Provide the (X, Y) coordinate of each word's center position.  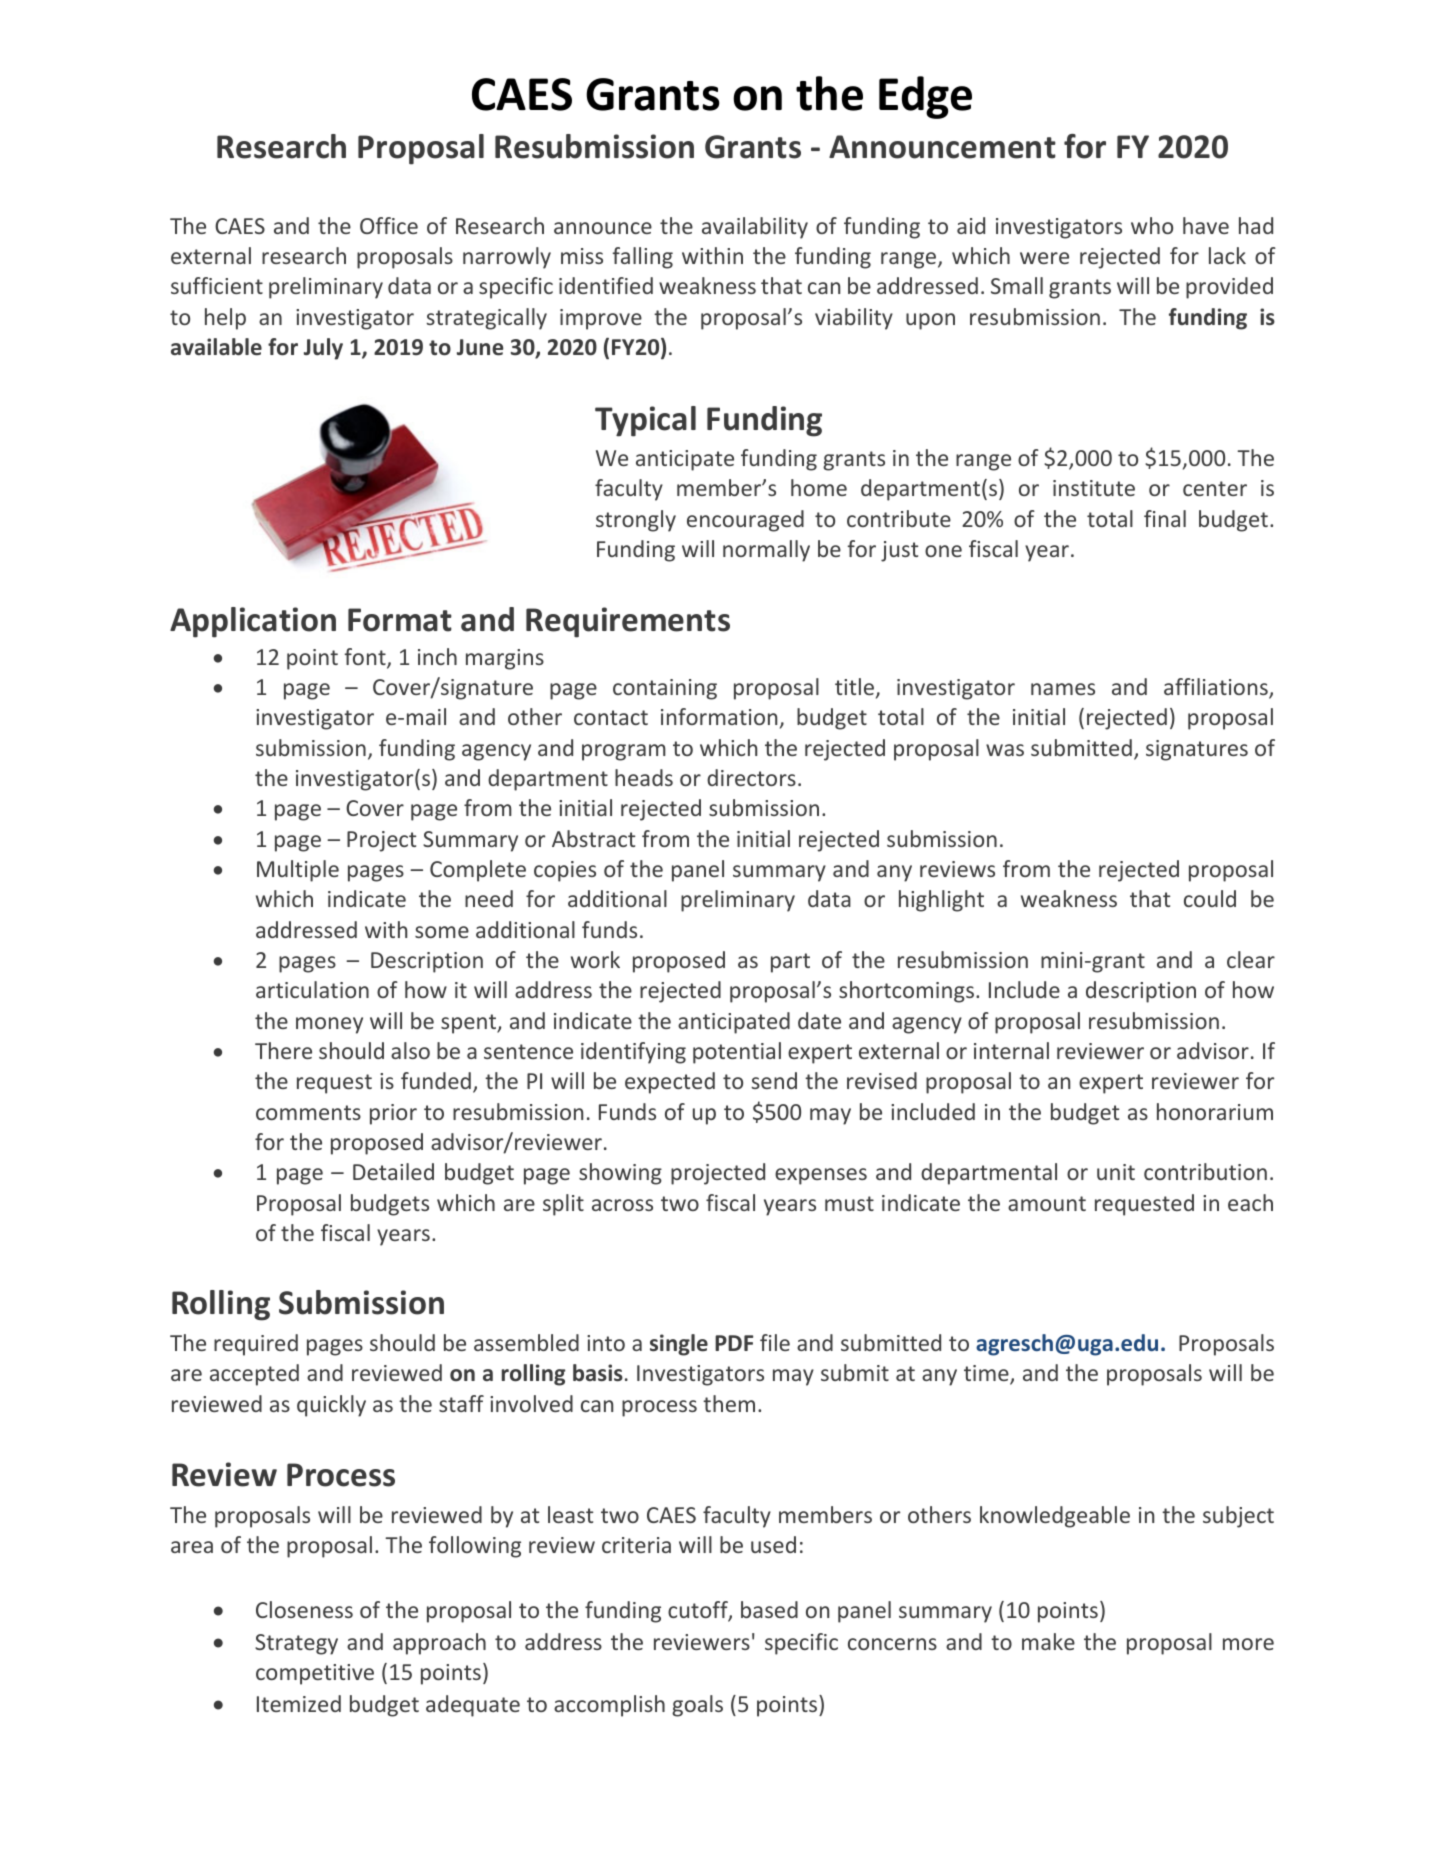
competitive (315, 1674)
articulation (312, 989)
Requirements (628, 622)
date (819, 1020)
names (1063, 689)
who (1152, 225)
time (987, 1375)
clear (1251, 959)
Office (389, 225)
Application (253, 622)
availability (755, 228)
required (256, 1345)
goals (697, 1706)
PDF (734, 1343)
